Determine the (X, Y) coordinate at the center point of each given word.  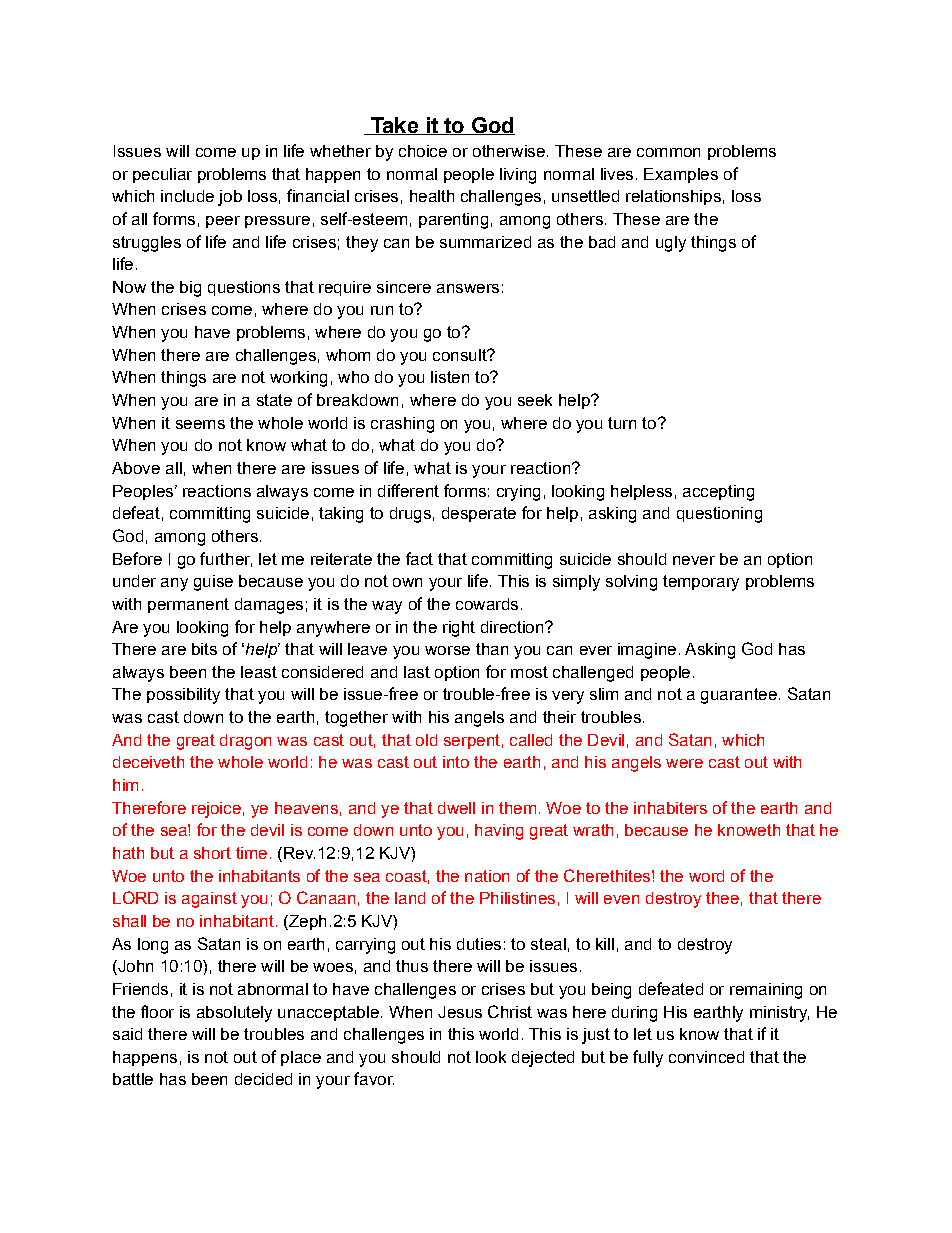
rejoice (216, 810)
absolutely (234, 1014)
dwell (456, 808)
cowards (487, 604)
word (706, 876)
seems (200, 424)
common (668, 152)
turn (622, 423)
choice (423, 151)
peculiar (162, 175)
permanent (188, 605)
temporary (701, 583)
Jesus (460, 1012)
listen (450, 377)
